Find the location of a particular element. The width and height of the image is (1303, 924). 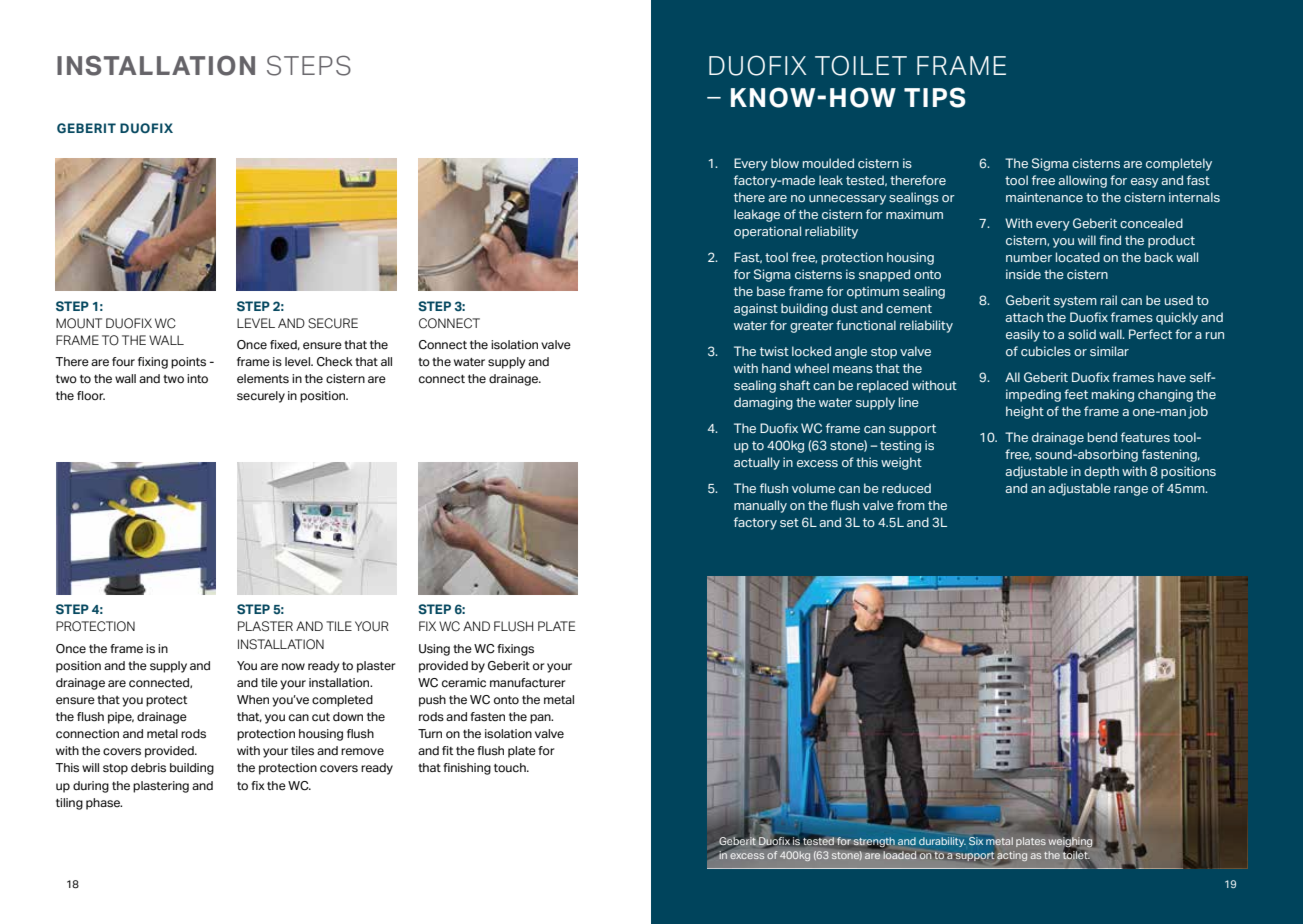

depth is located at coordinates (1101, 472).
